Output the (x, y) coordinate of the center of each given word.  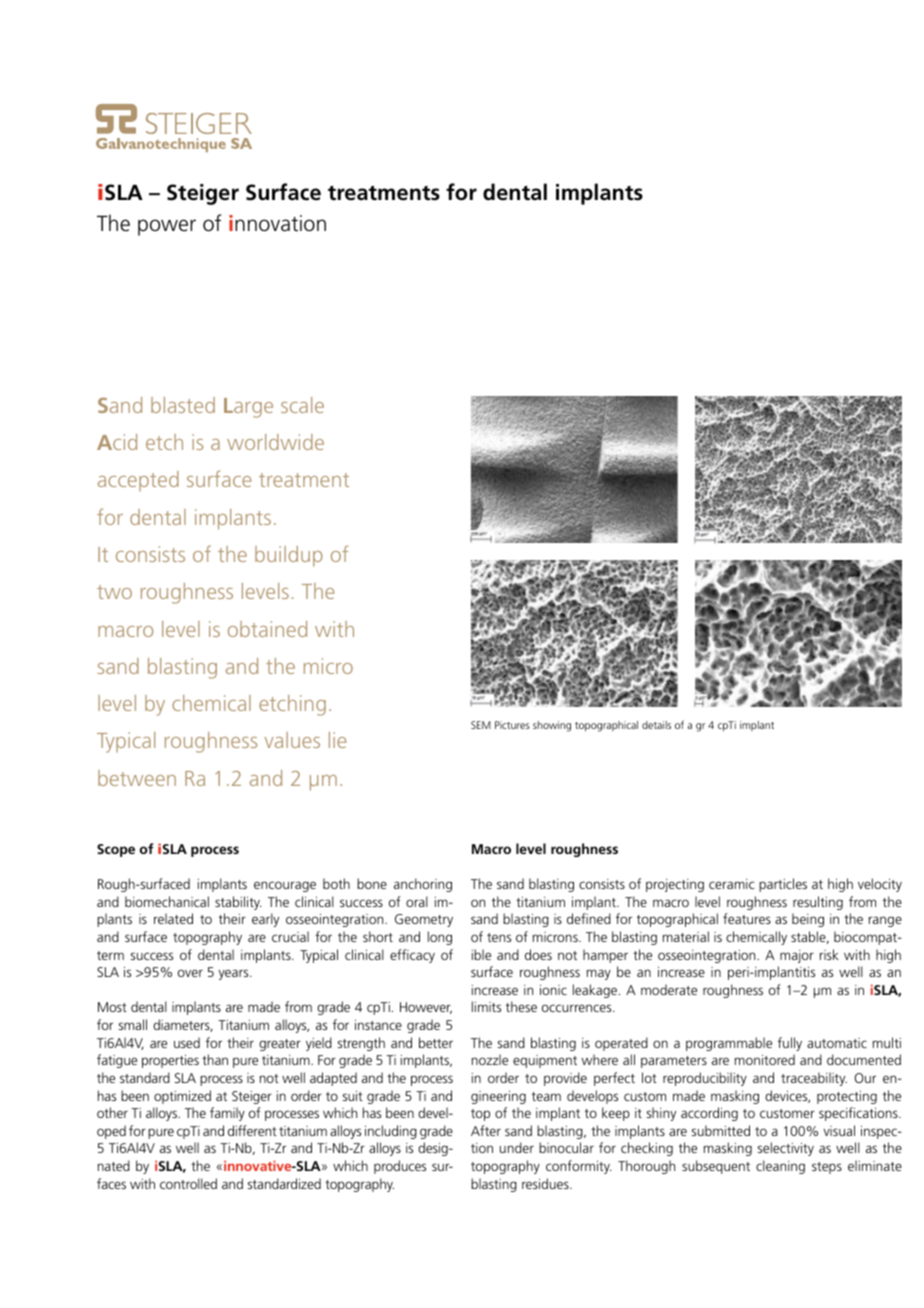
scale (302, 405)
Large (248, 408)
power (167, 227)
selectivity (785, 1149)
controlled (188, 1183)
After (486, 1130)
